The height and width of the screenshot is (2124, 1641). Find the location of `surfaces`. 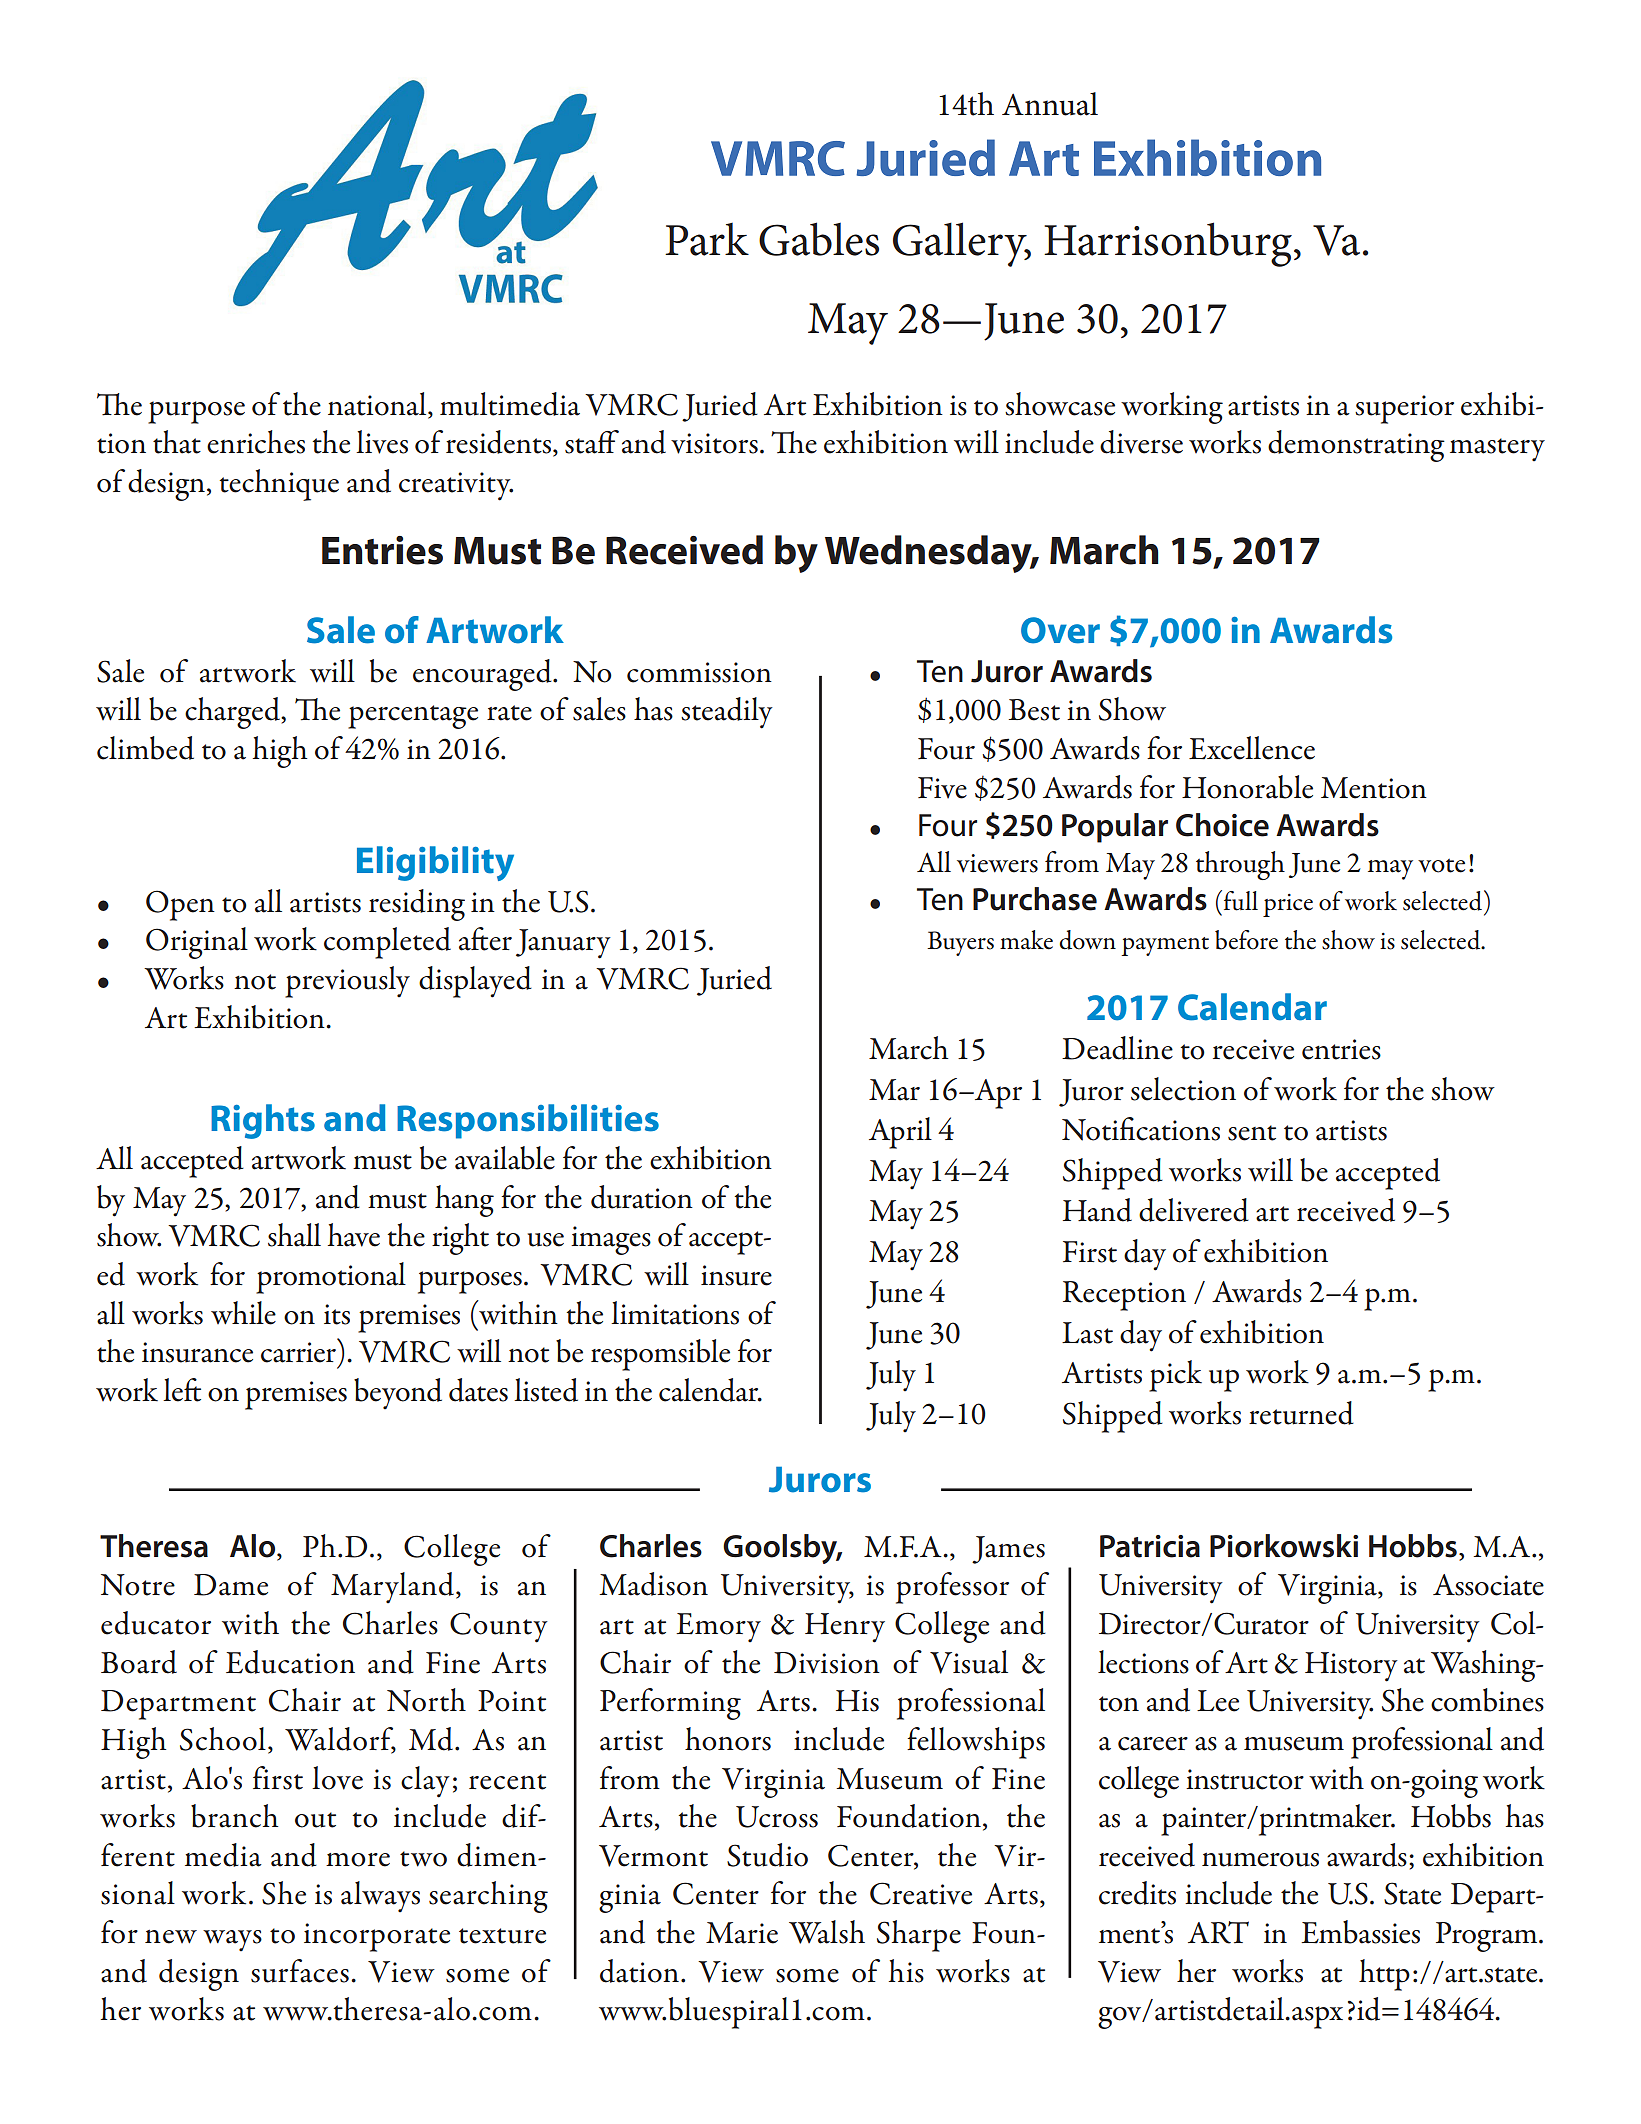

surfaces is located at coordinates (300, 1971).
